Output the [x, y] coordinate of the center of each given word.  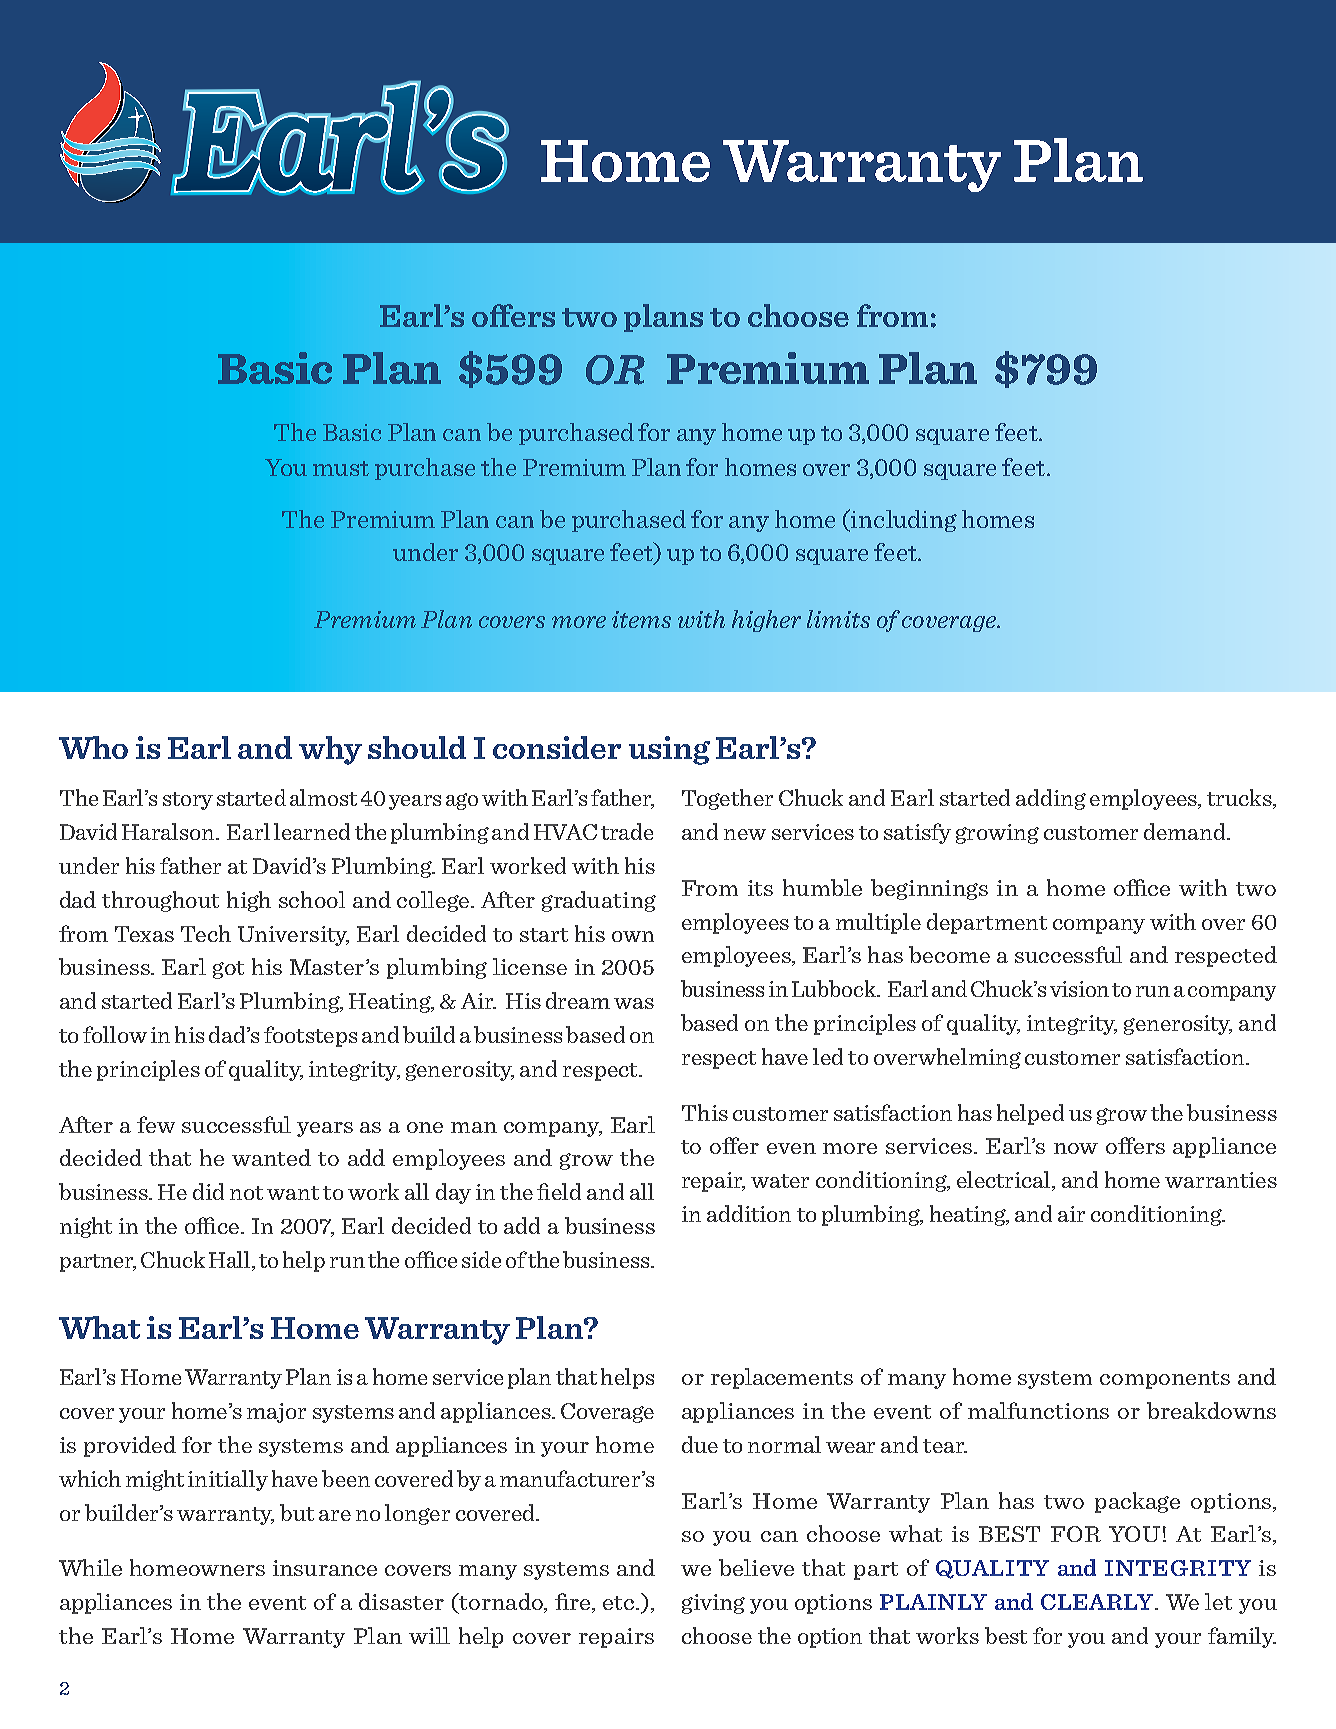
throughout [160, 901]
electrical [1005, 1181]
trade [627, 831]
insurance [325, 1568]
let [1218, 1601]
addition [749, 1213]
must [341, 468]
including [903, 520]
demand [1186, 831]
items [641, 619]
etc [620, 1603]
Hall [231, 1261]
